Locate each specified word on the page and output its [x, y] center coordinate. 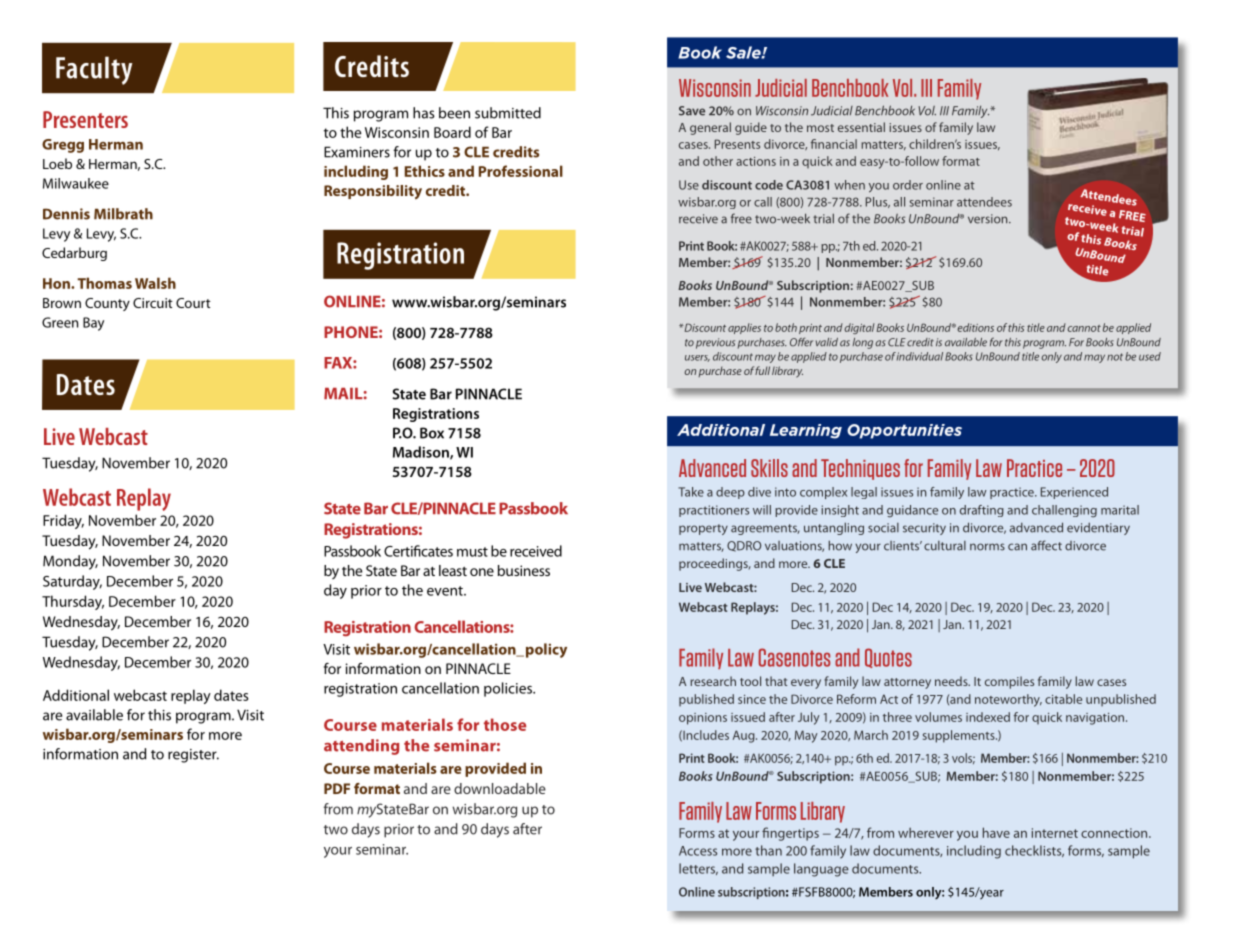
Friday [63, 521]
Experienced [1074, 493]
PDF [337, 788]
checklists [1034, 851]
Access [698, 851]
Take [691, 492]
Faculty [94, 70]
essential [861, 127]
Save [692, 111]
